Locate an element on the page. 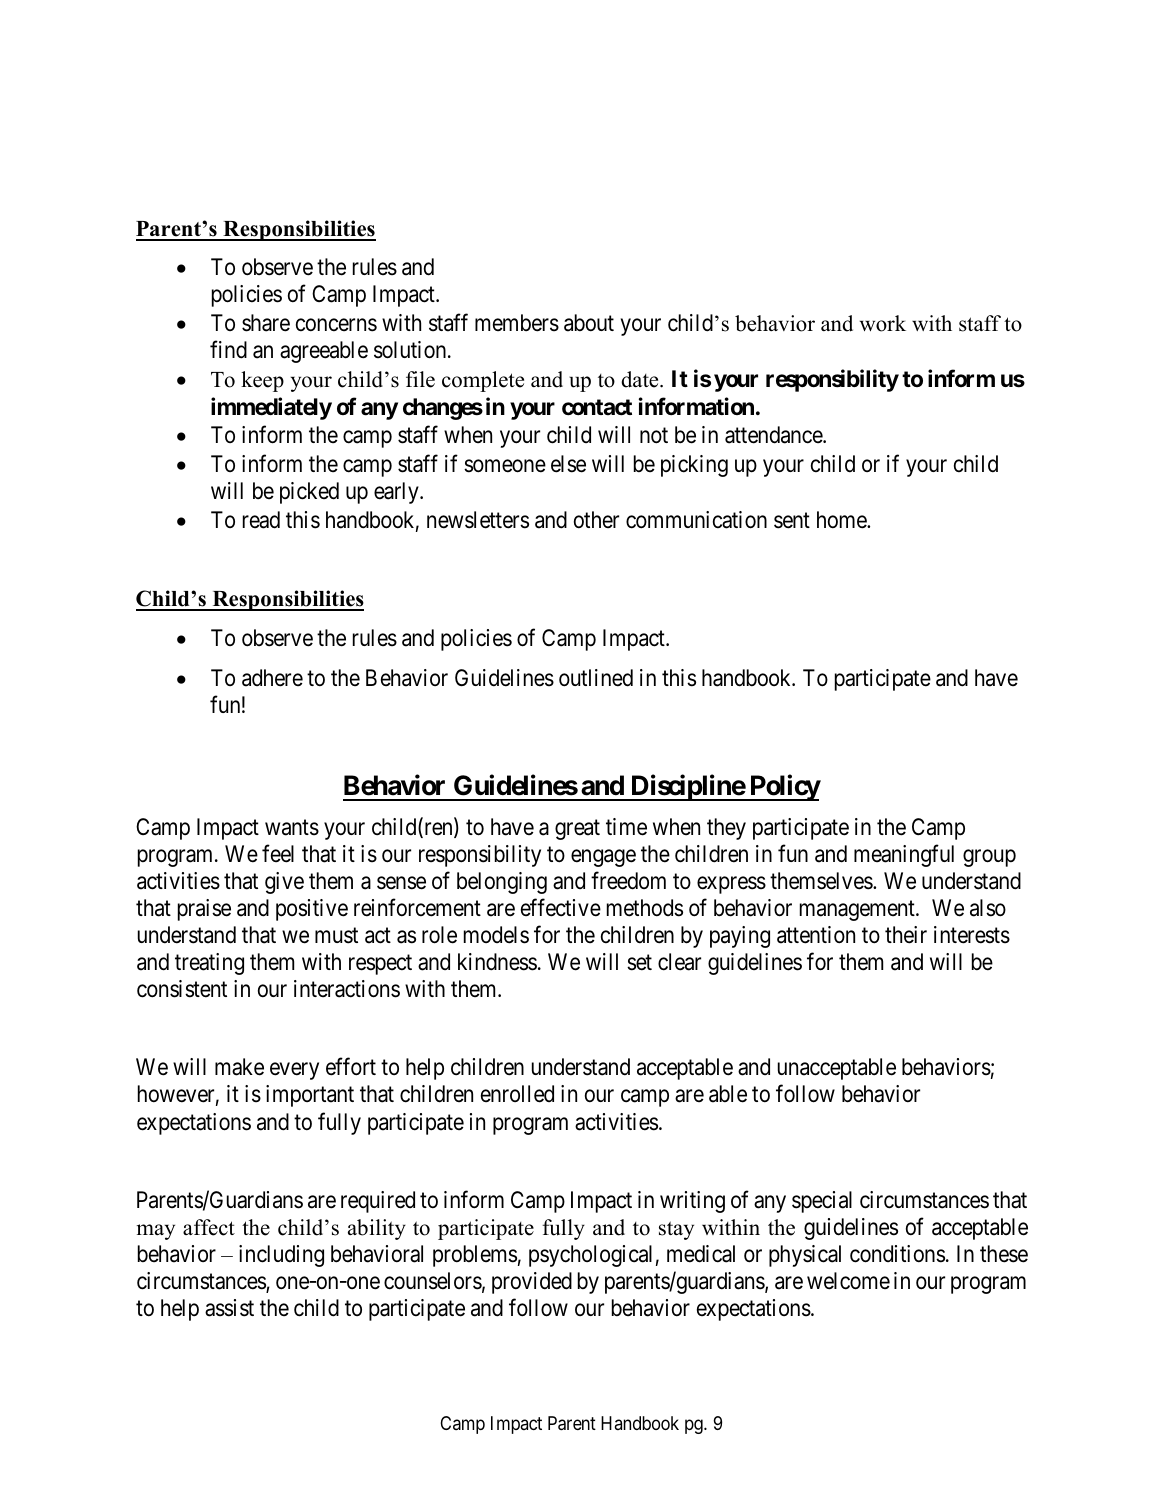  their is located at coordinates (906, 935).
